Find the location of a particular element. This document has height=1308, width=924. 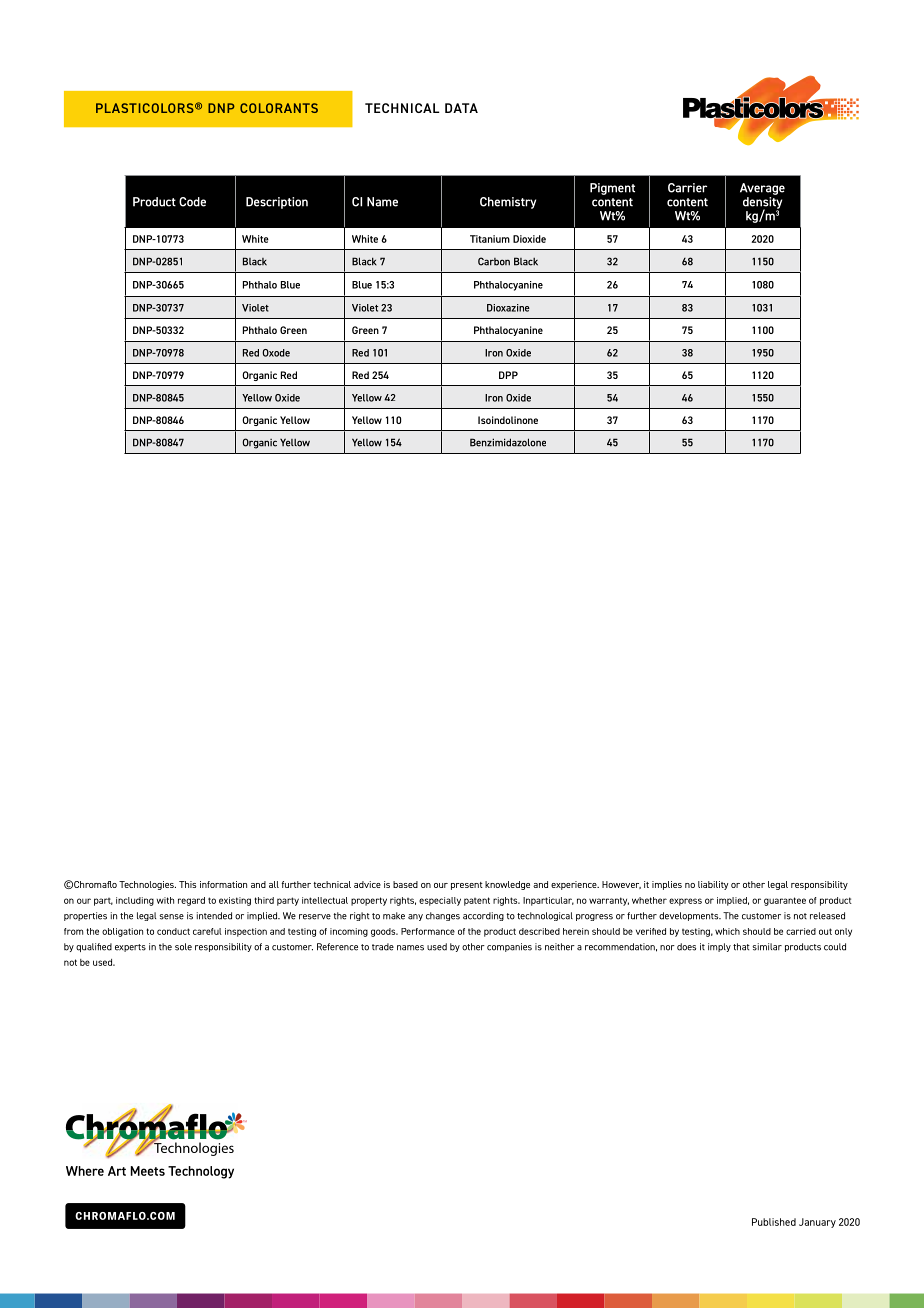

present is located at coordinates (467, 886).
